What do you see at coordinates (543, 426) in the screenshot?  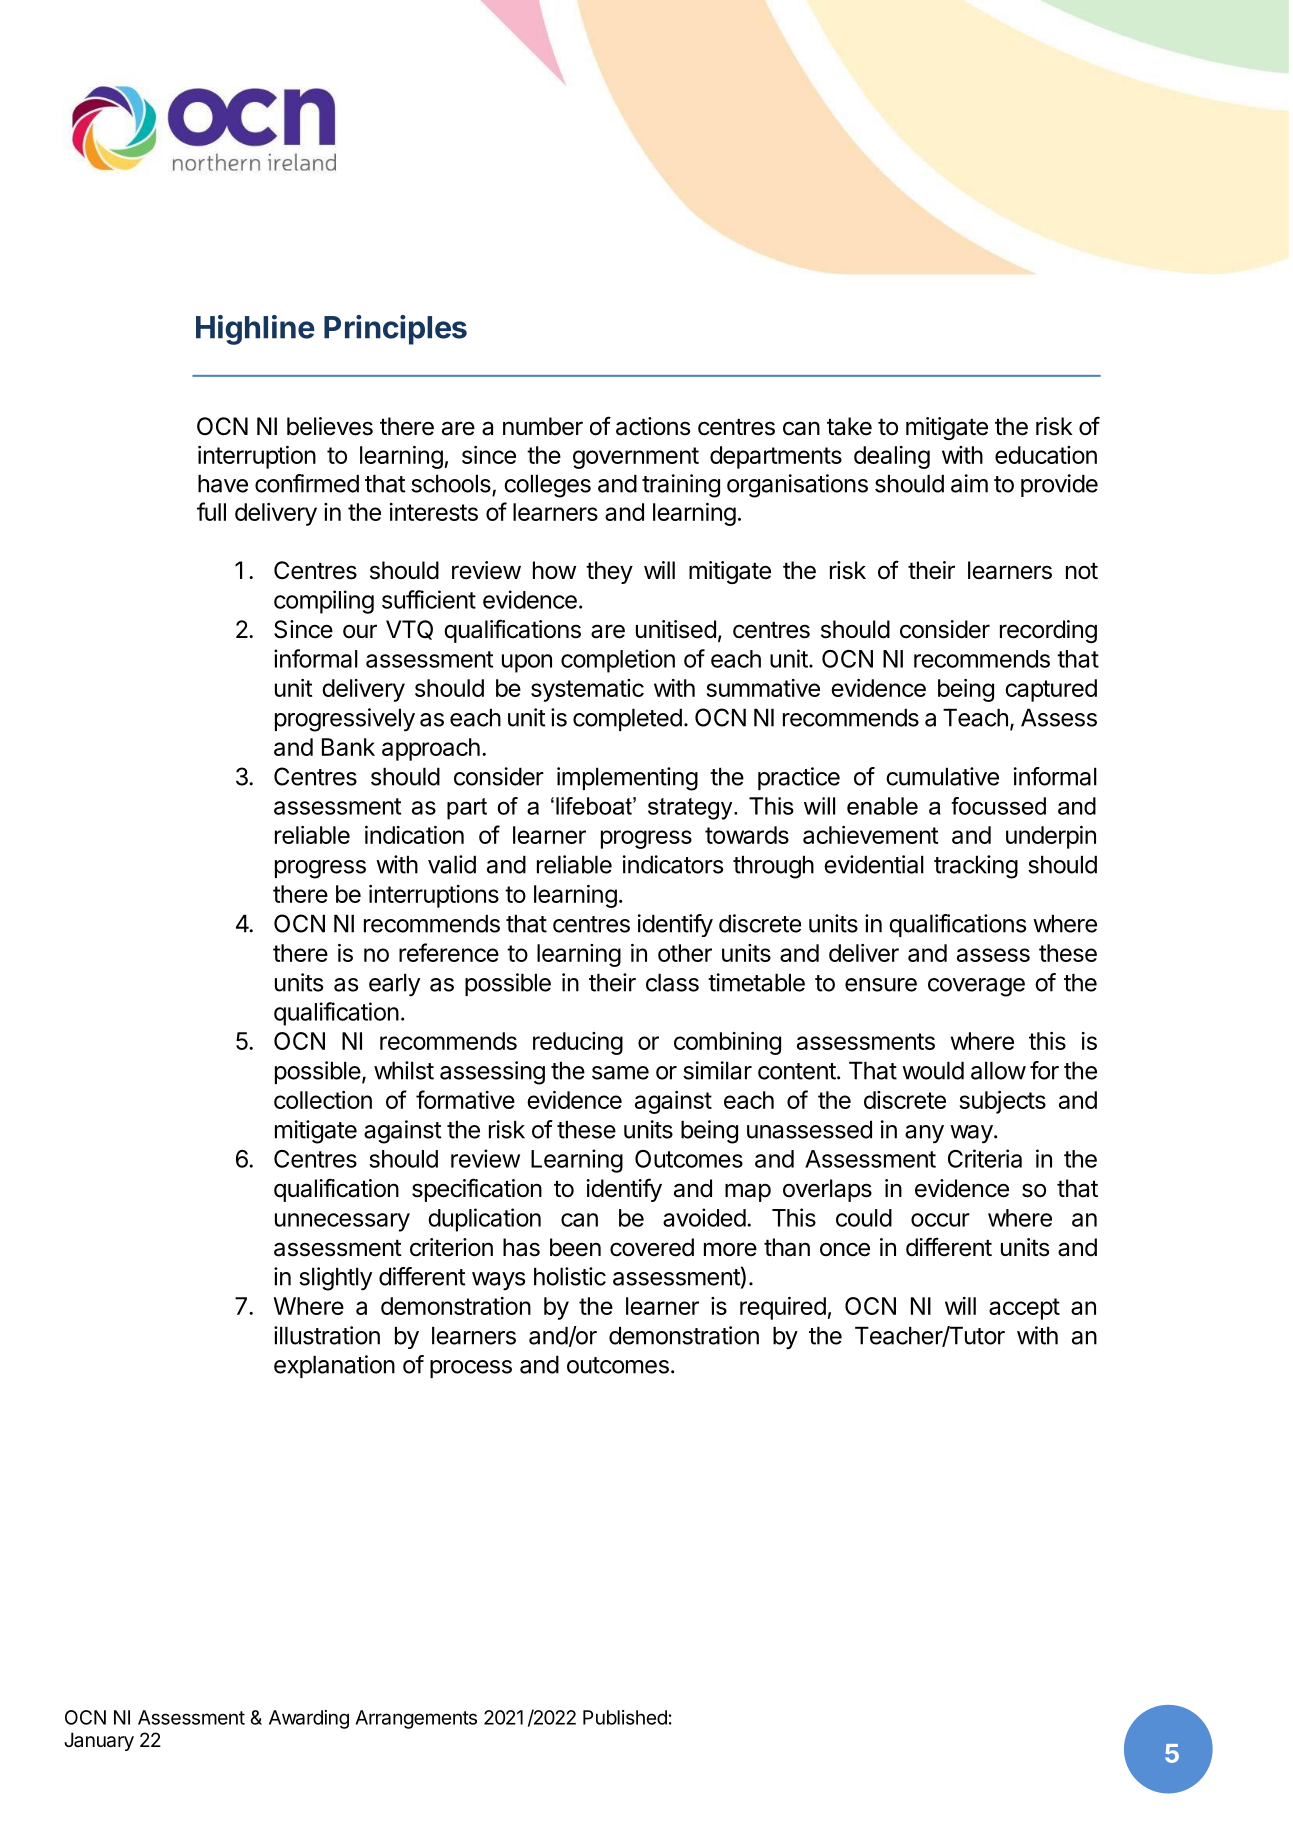 I see `number` at bounding box center [543, 426].
